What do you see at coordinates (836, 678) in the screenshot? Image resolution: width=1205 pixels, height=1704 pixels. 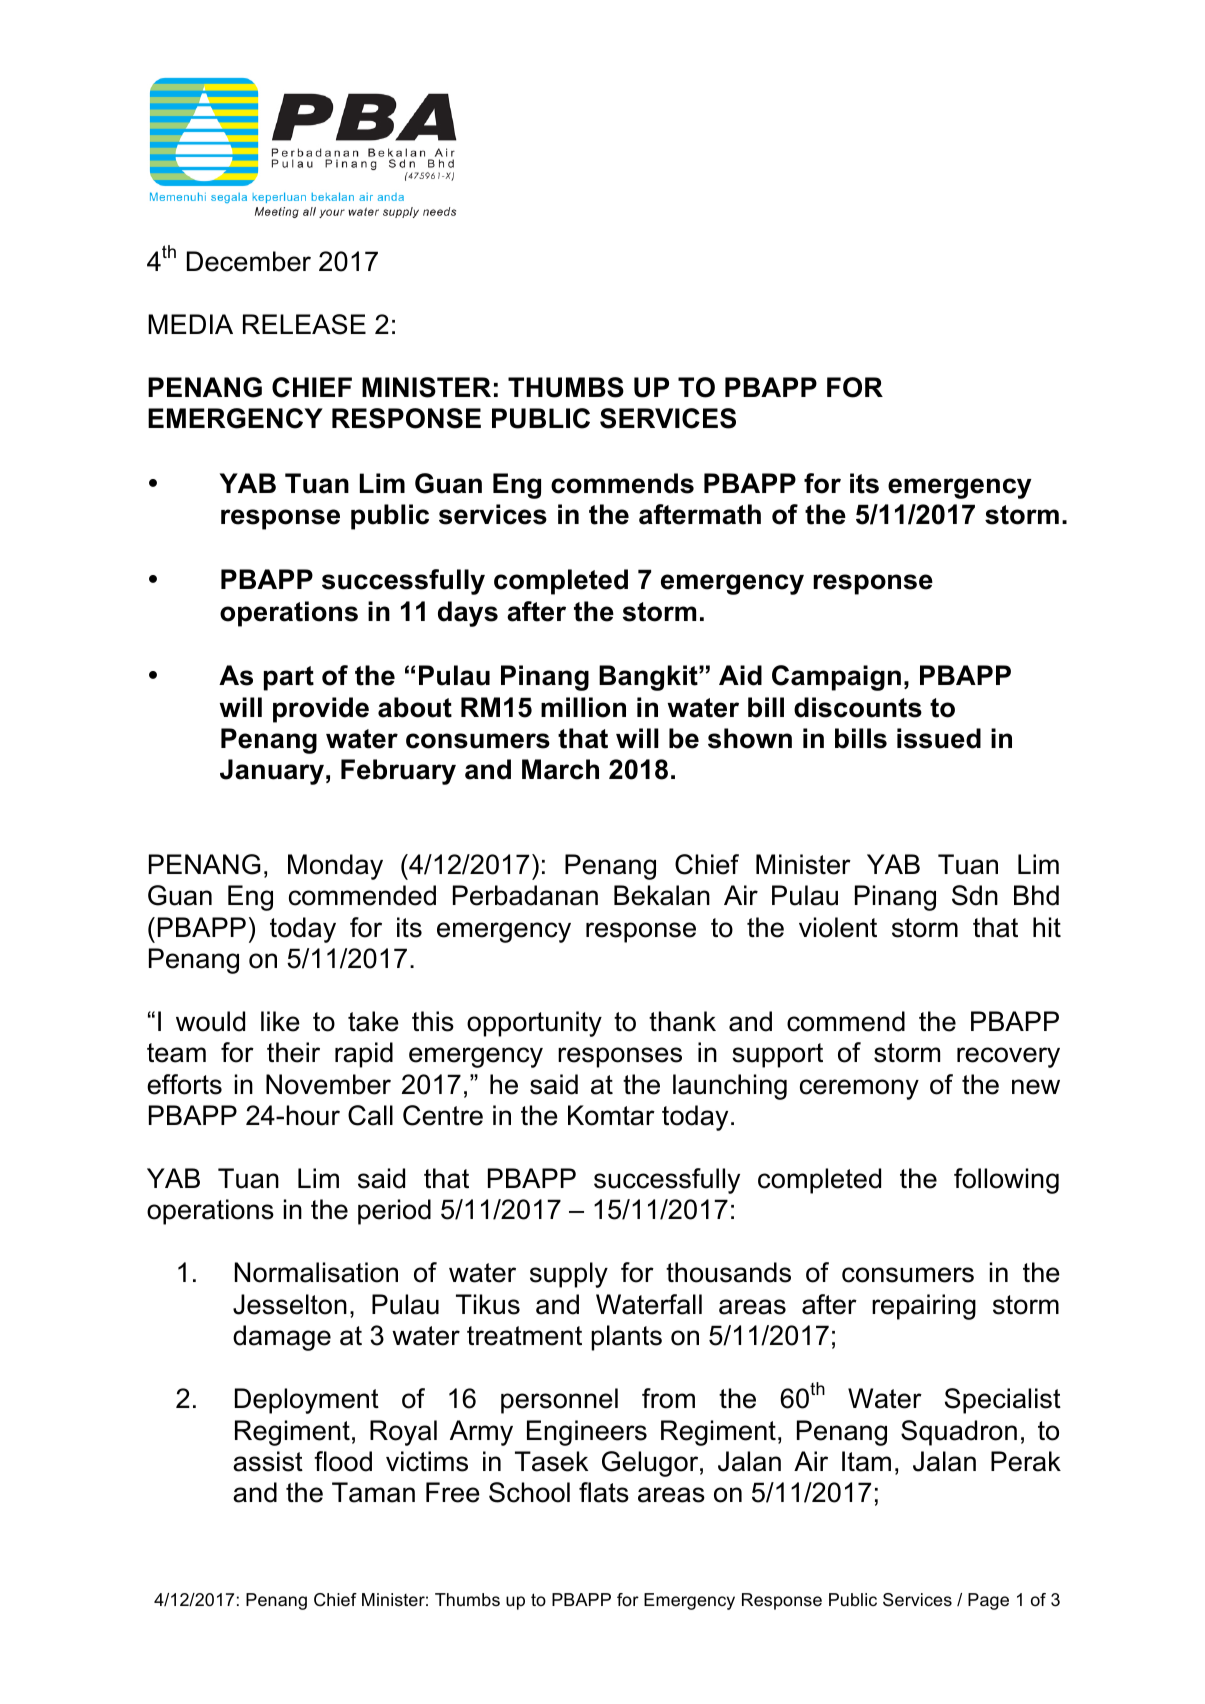 I see `Campaign` at bounding box center [836, 678].
